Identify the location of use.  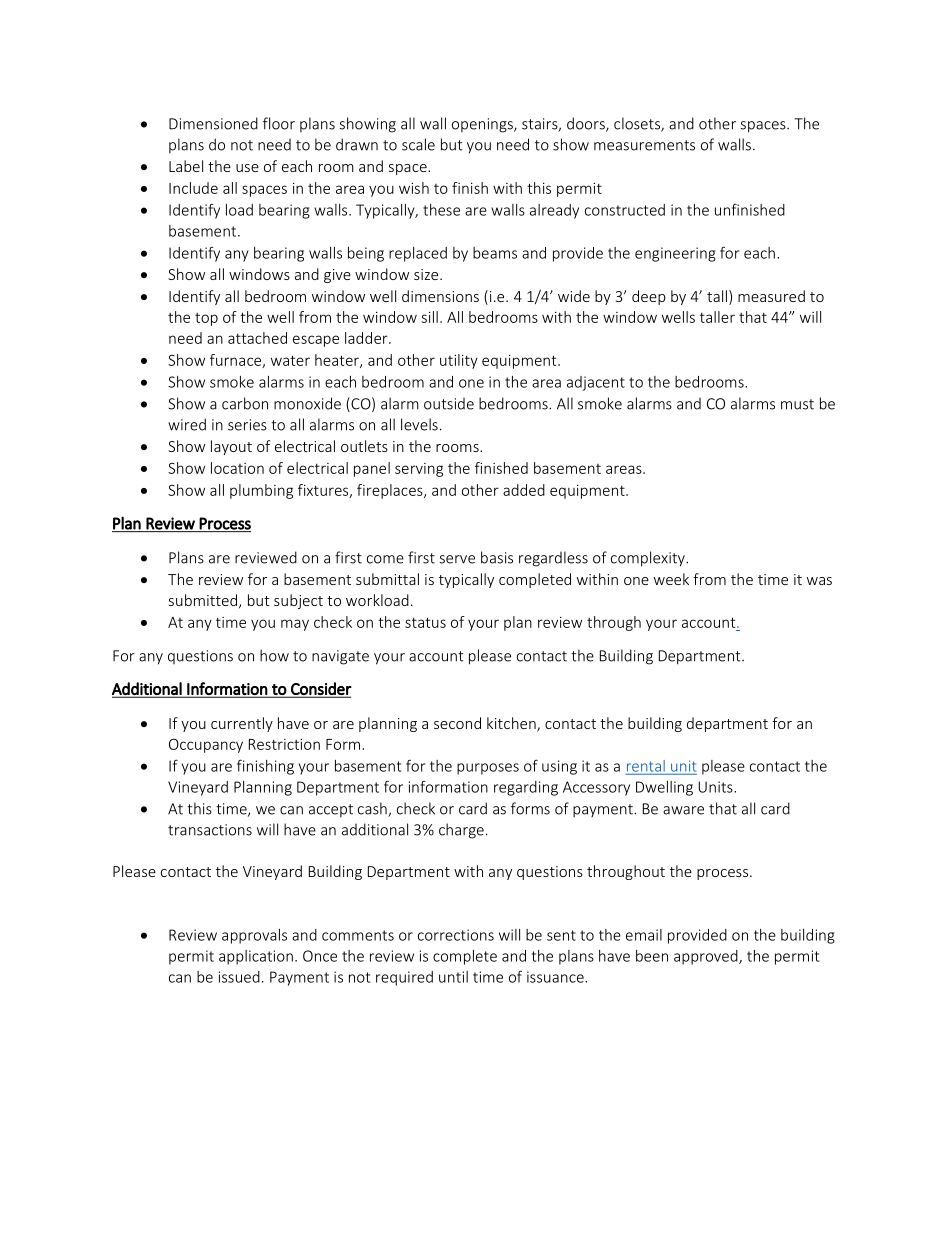
(247, 168).
